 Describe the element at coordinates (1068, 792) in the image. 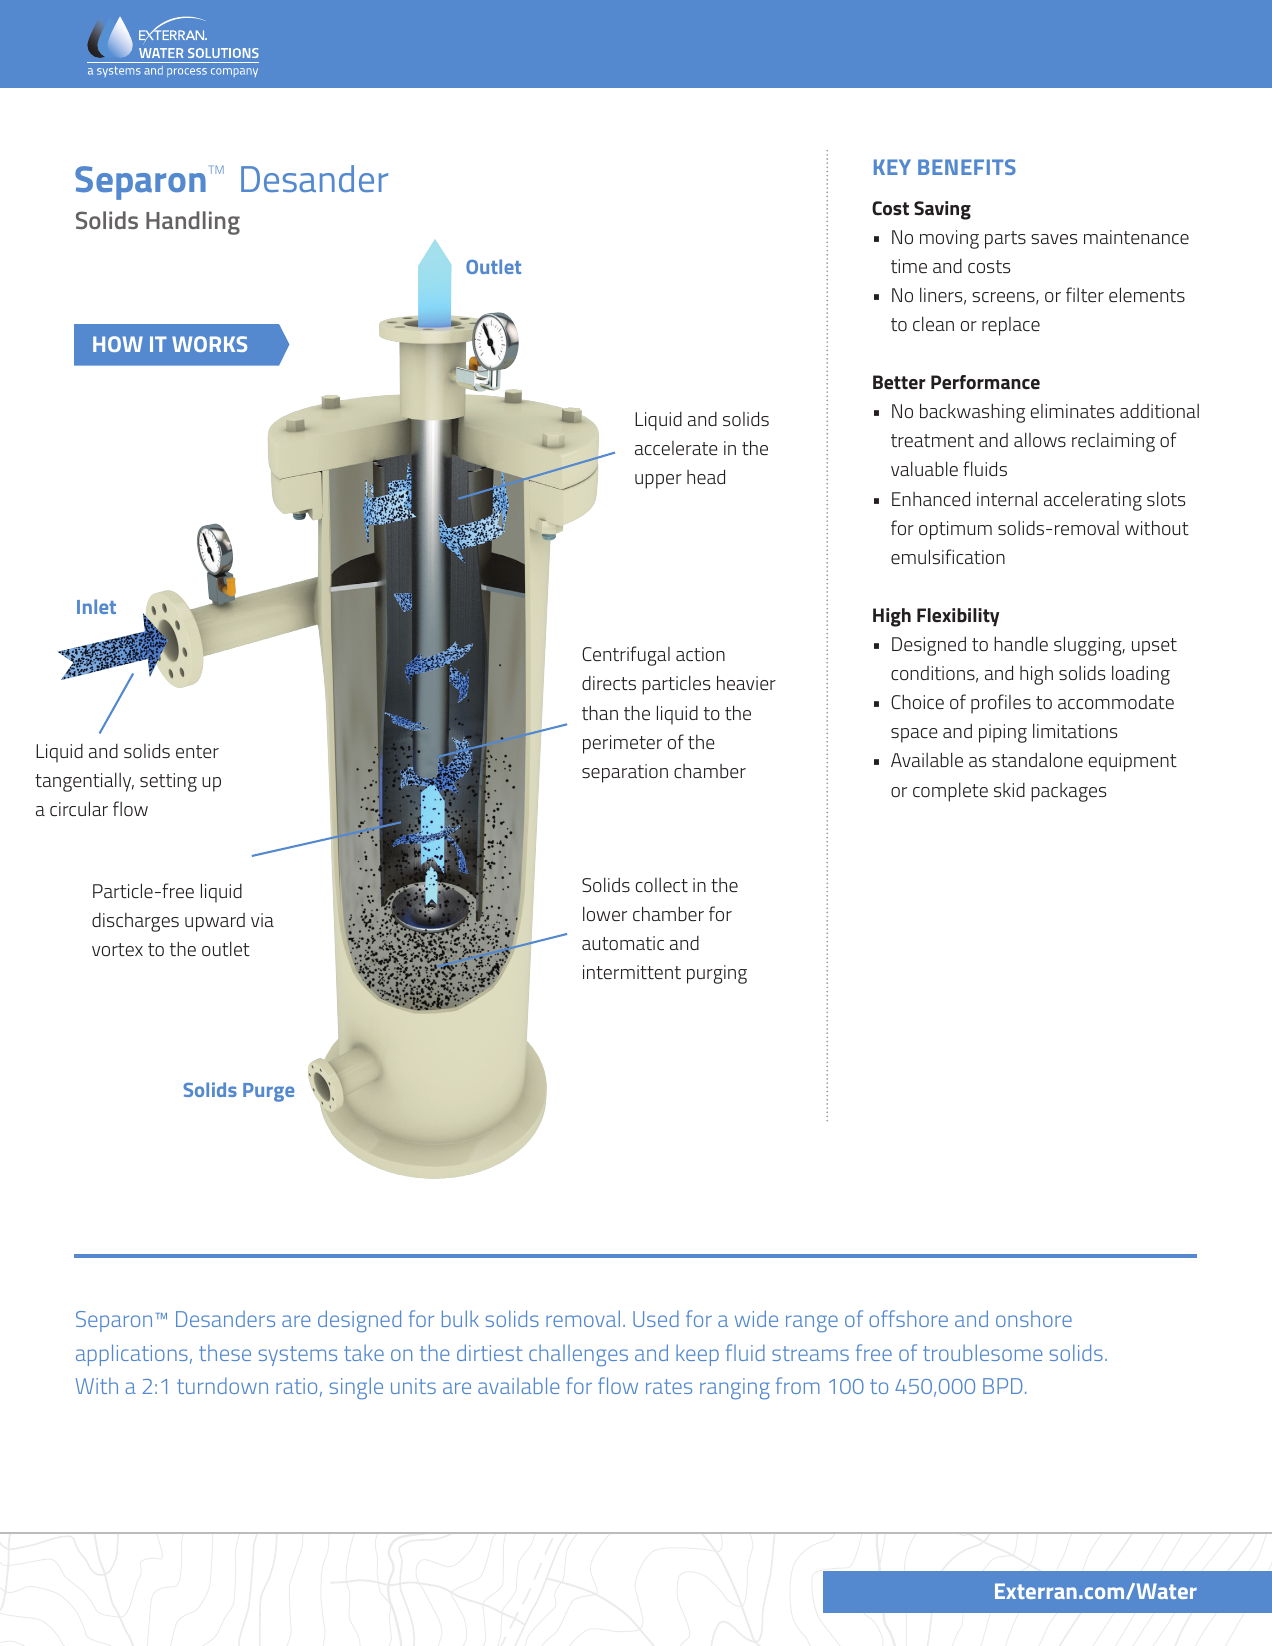

I see `packages` at that location.
